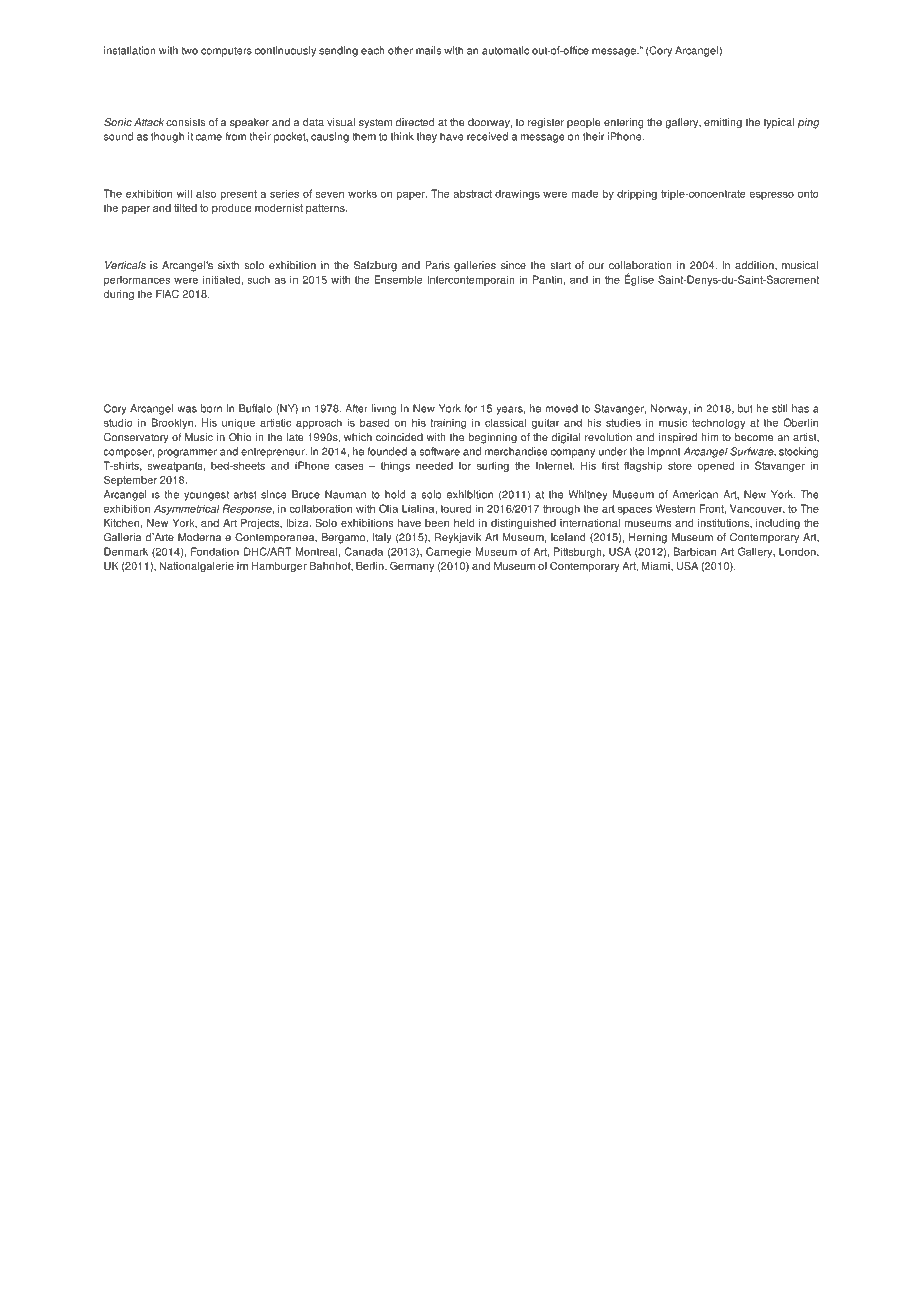 The image size is (924, 1308). Describe the element at coordinates (560, 266) in the document. I see `start` at that location.
